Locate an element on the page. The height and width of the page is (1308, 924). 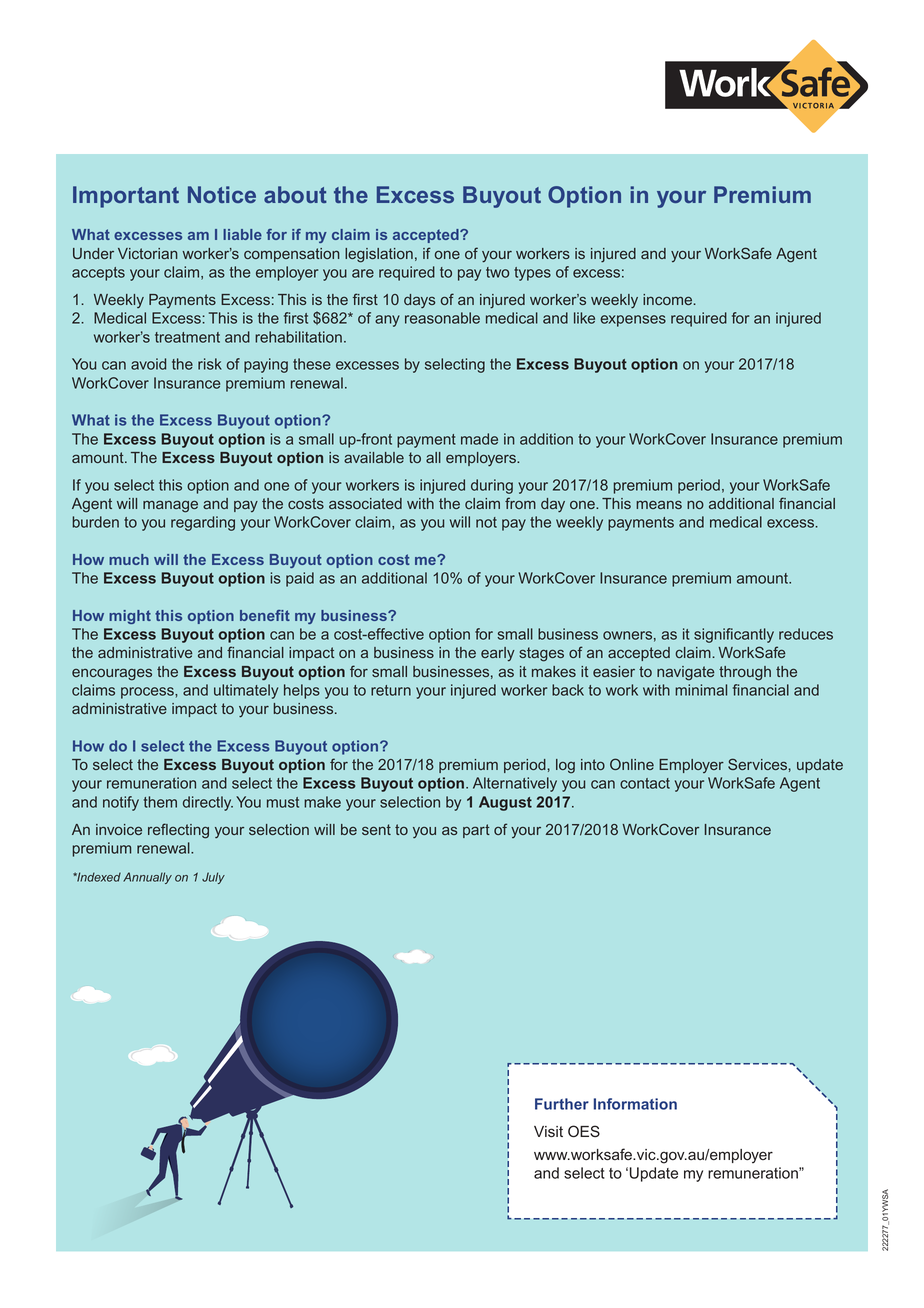
means is located at coordinates (659, 504).
